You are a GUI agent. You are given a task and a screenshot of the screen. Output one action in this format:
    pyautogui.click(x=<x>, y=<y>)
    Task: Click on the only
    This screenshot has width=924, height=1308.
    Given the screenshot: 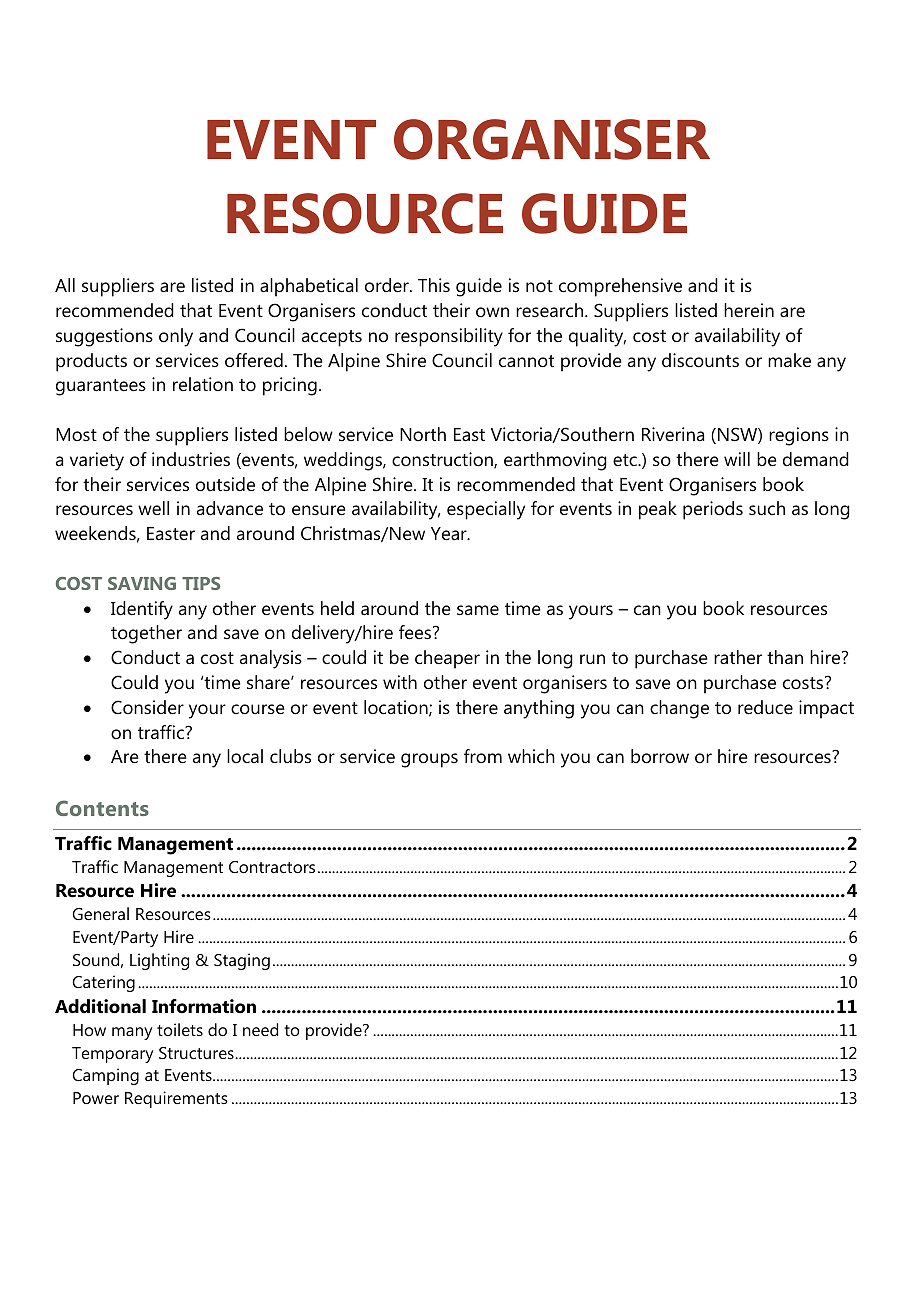 What is the action you would take?
    pyautogui.click(x=176, y=337)
